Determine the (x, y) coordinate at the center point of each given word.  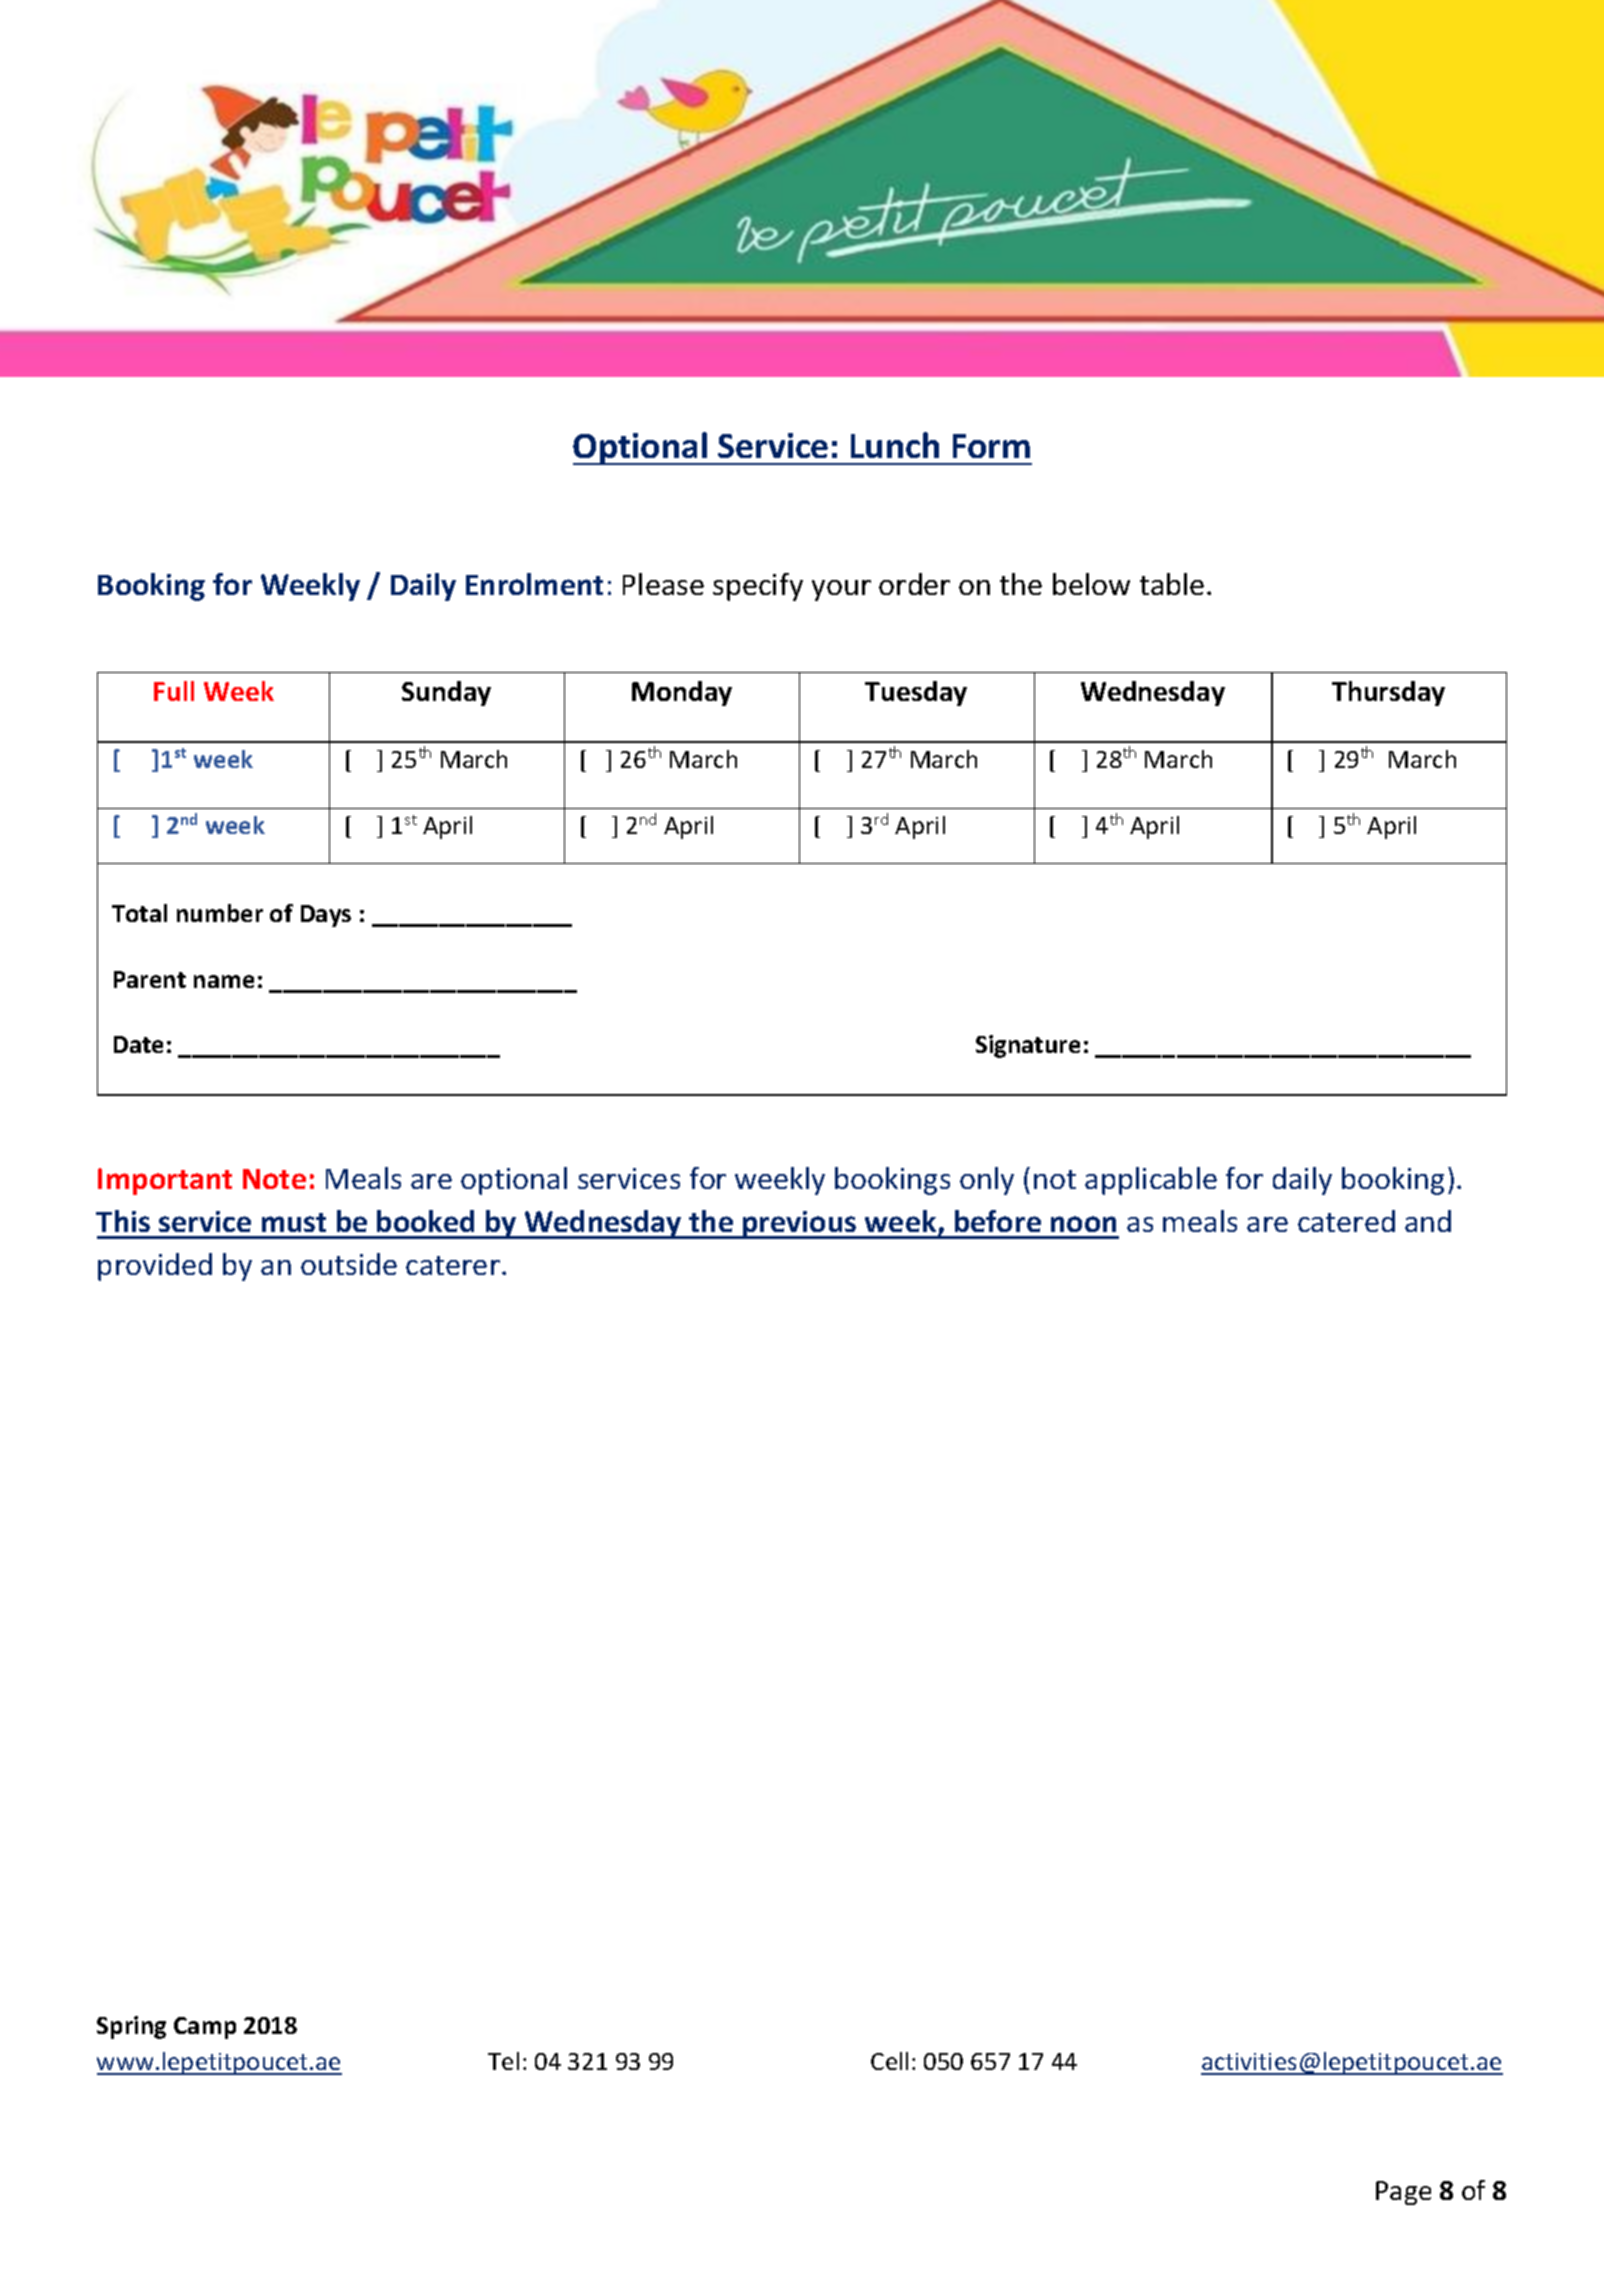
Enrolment (534, 584)
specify (758, 587)
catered (1346, 1221)
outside (349, 1264)
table (1172, 584)
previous (800, 1225)
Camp (205, 2028)
